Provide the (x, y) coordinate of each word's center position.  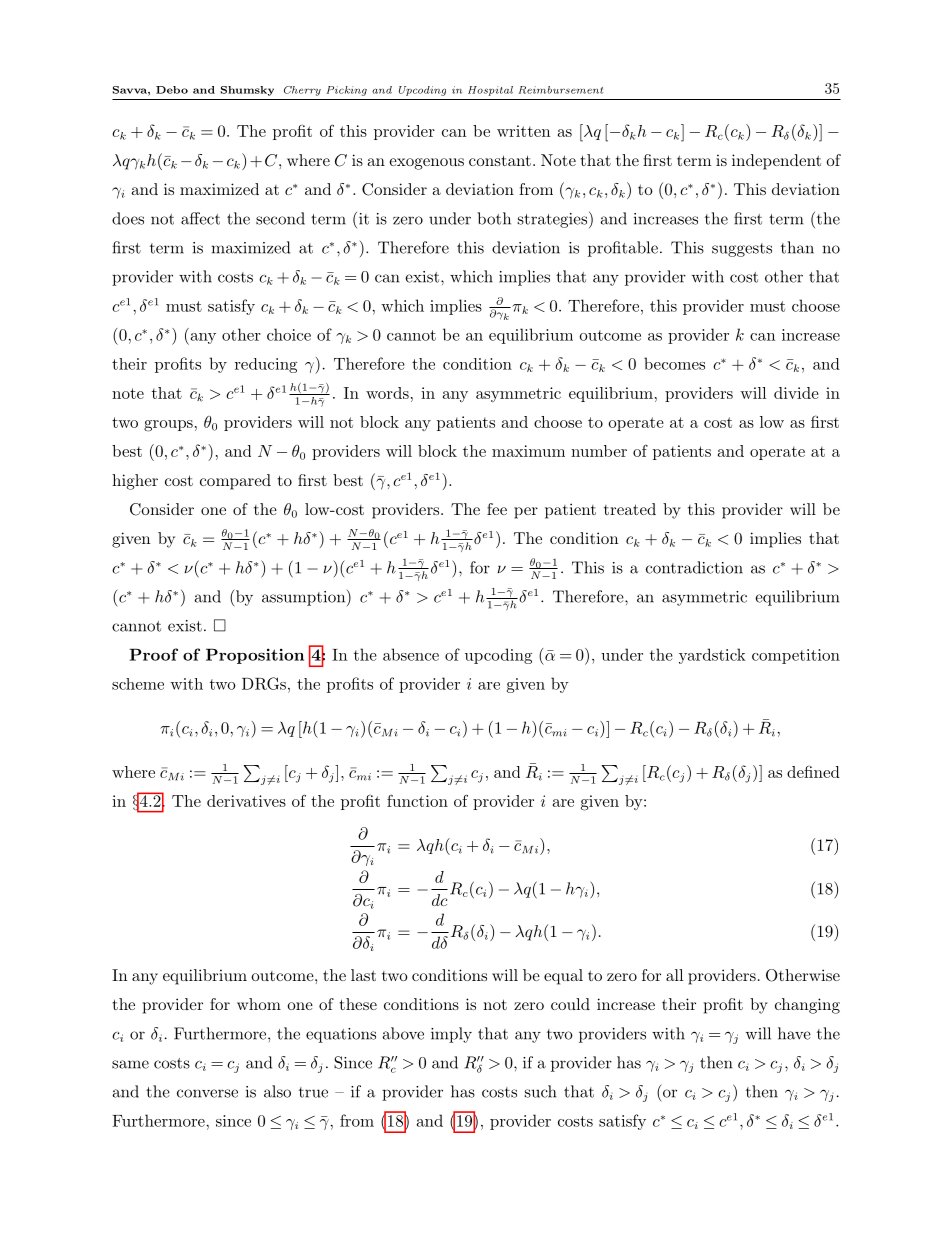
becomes (674, 363)
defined (813, 771)
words (387, 393)
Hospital (490, 91)
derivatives (246, 801)
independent (776, 162)
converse (207, 1093)
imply (451, 1035)
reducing (266, 365)
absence (411, 654)
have (794, 1033)
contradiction (694, 567)
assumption (305, 598)
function (417, 801)
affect (200, 218)
